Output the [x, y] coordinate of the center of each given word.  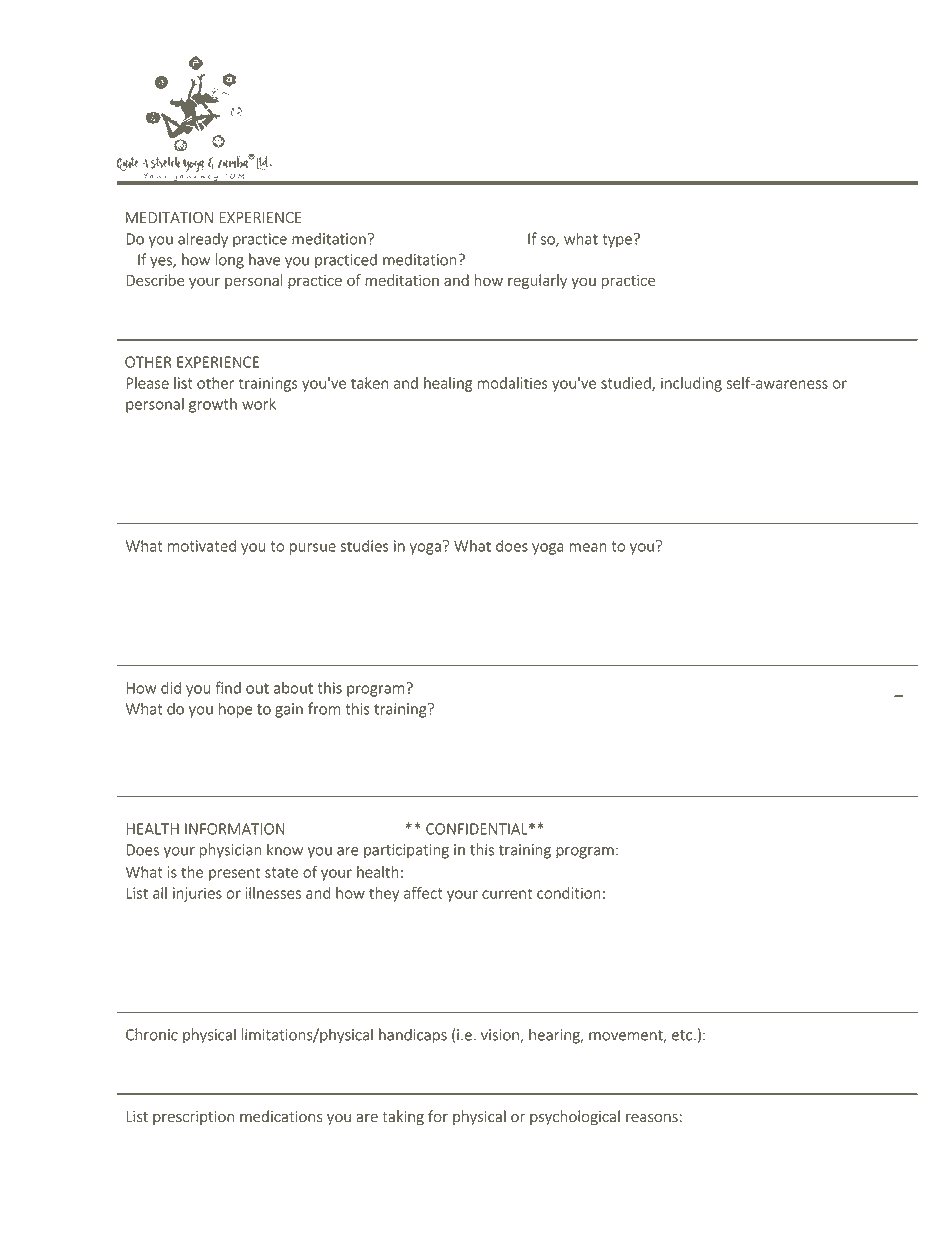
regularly [537, 281]
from [324, 708]
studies [365, 546]
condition [569, 893]
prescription [193, 1118]
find [228, 687]
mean [588, 547]
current [507, 893]
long [230, 261]
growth [213, 405]
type [617, 241]
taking [403, 1117]
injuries [197, 894]
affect [423, 893]
